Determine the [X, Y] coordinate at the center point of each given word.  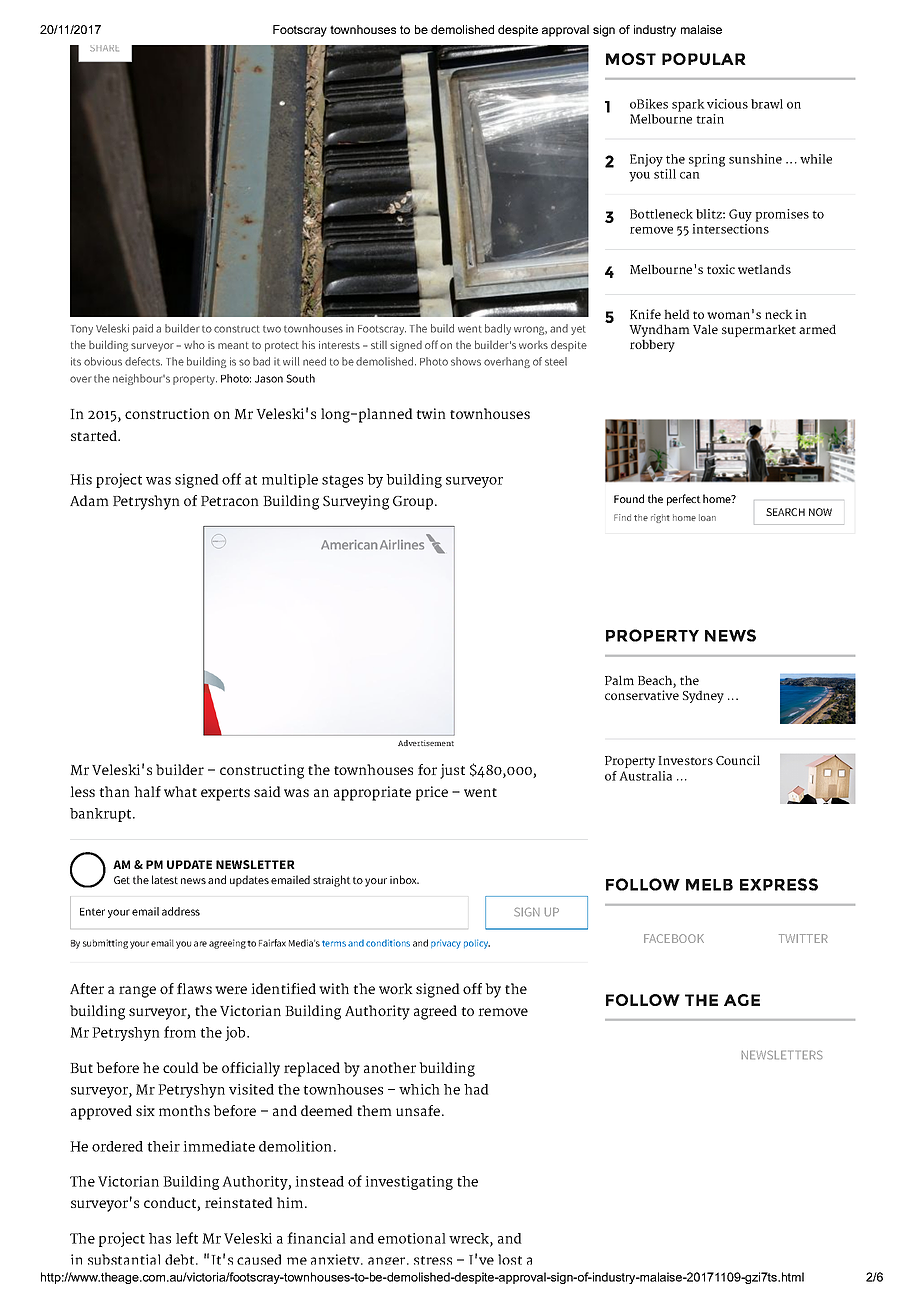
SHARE [104, 48]
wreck [470, 1239]
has [160, 1238]
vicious [727, 104]
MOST [631, 59]
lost [510, 1259]
